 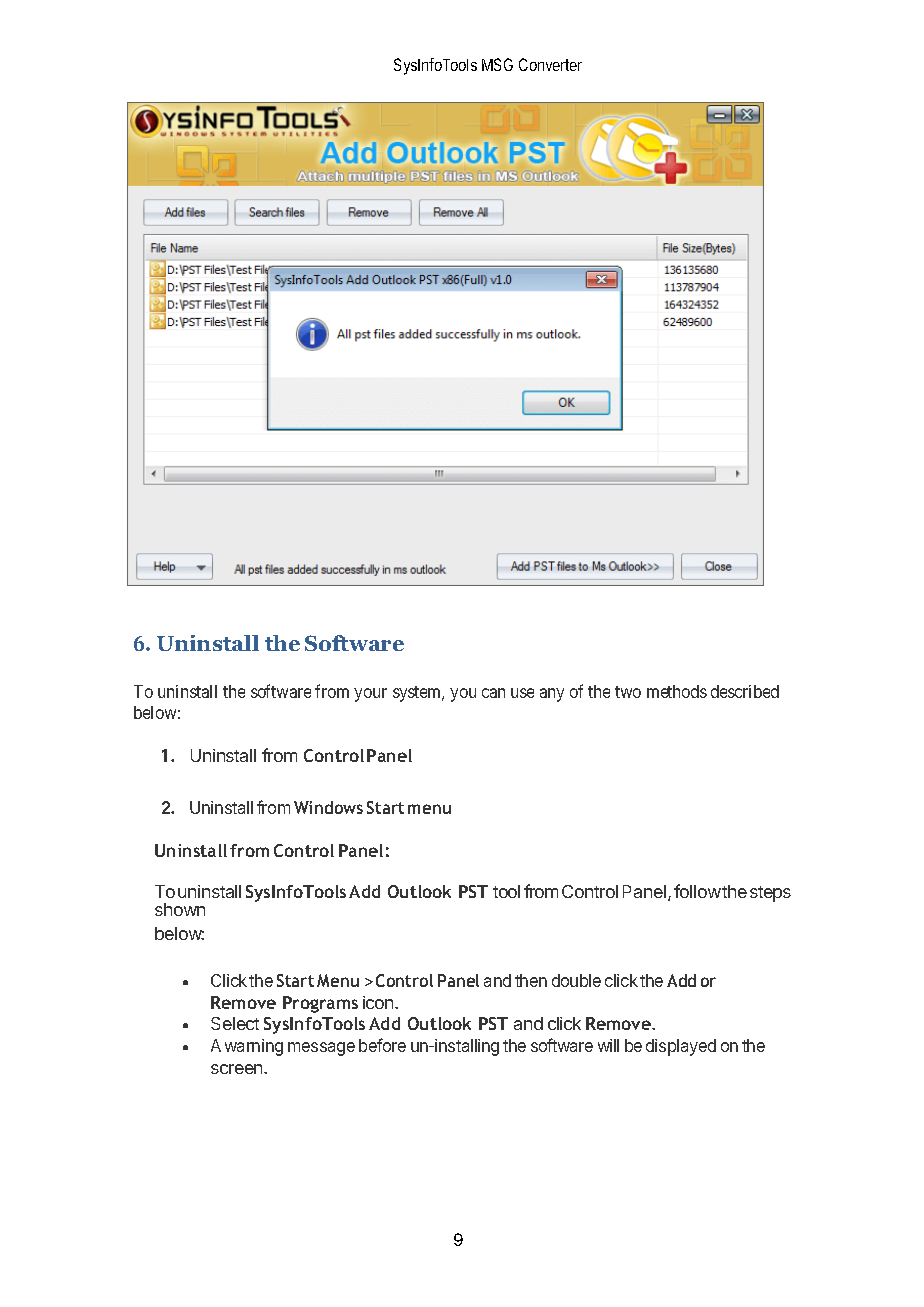 What do you see at coordinates (677, 691) in the document?
I see `methods` at bounding box center [677, 691].
